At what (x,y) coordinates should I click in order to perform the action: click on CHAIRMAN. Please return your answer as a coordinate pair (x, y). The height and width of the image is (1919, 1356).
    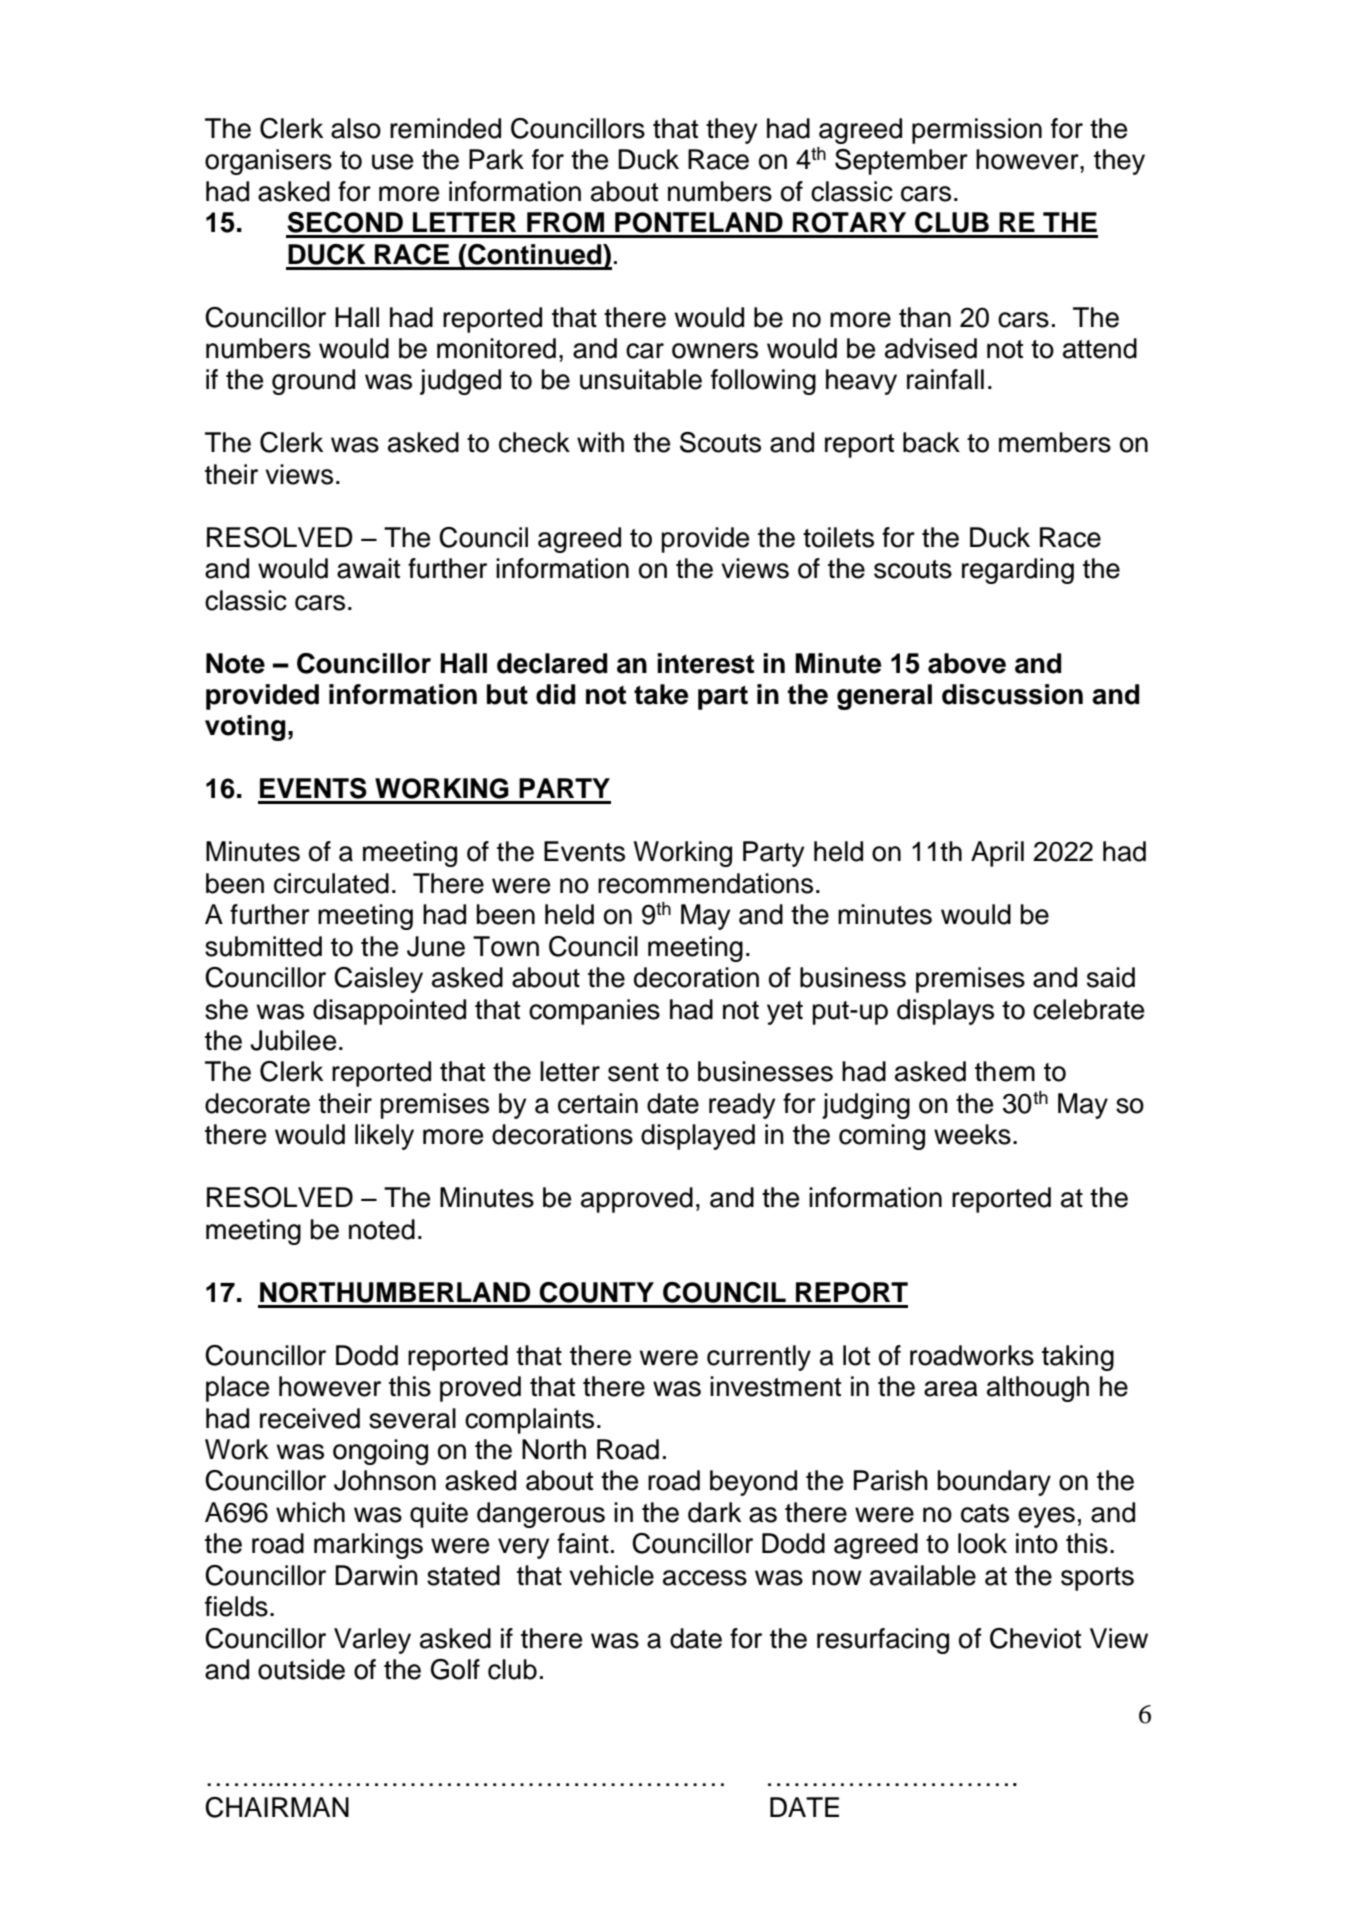
    Looking at the image, I should click on (277, 1807).
